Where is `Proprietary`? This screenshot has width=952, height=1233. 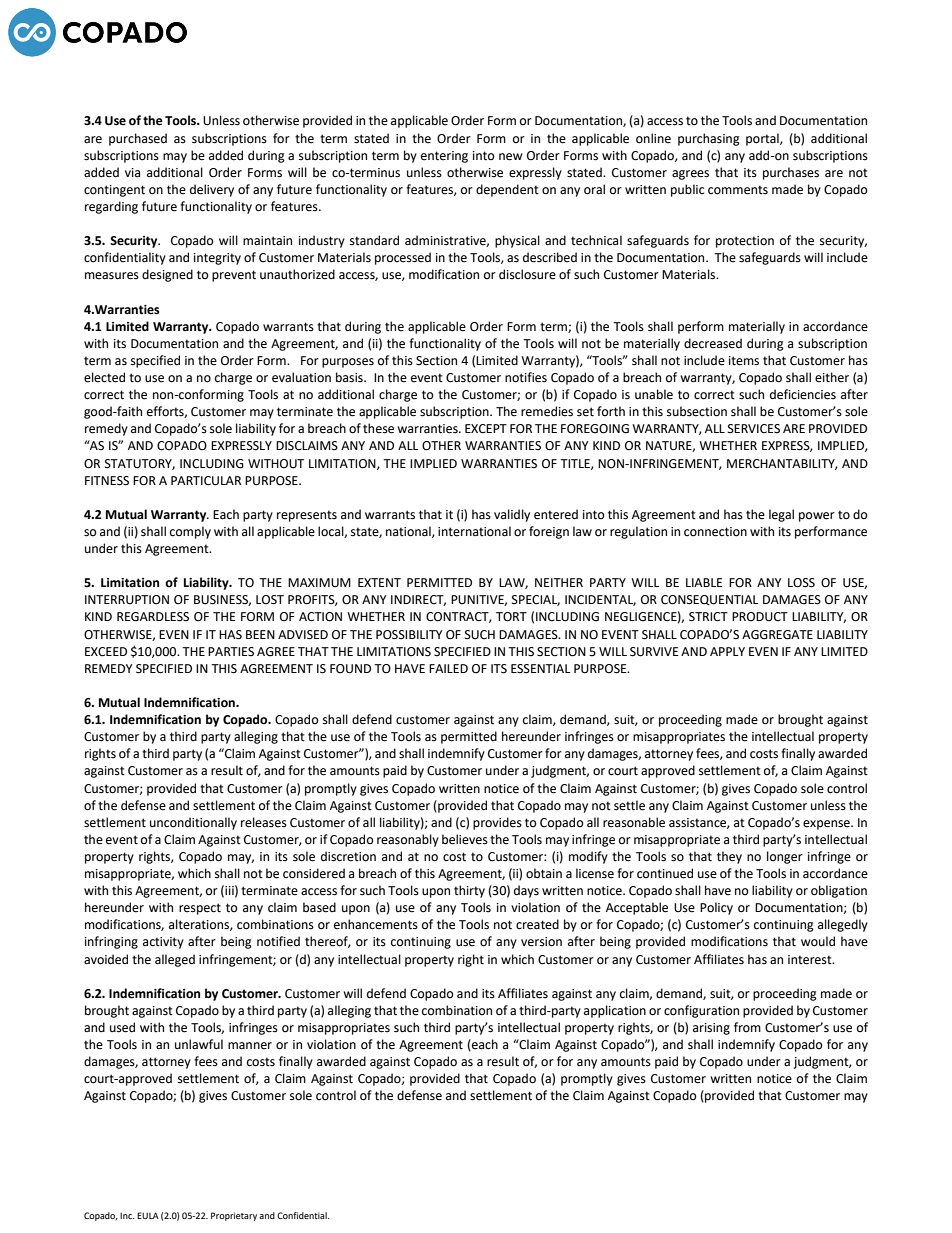
Proprietary is located at coordinates (234, 1216).
